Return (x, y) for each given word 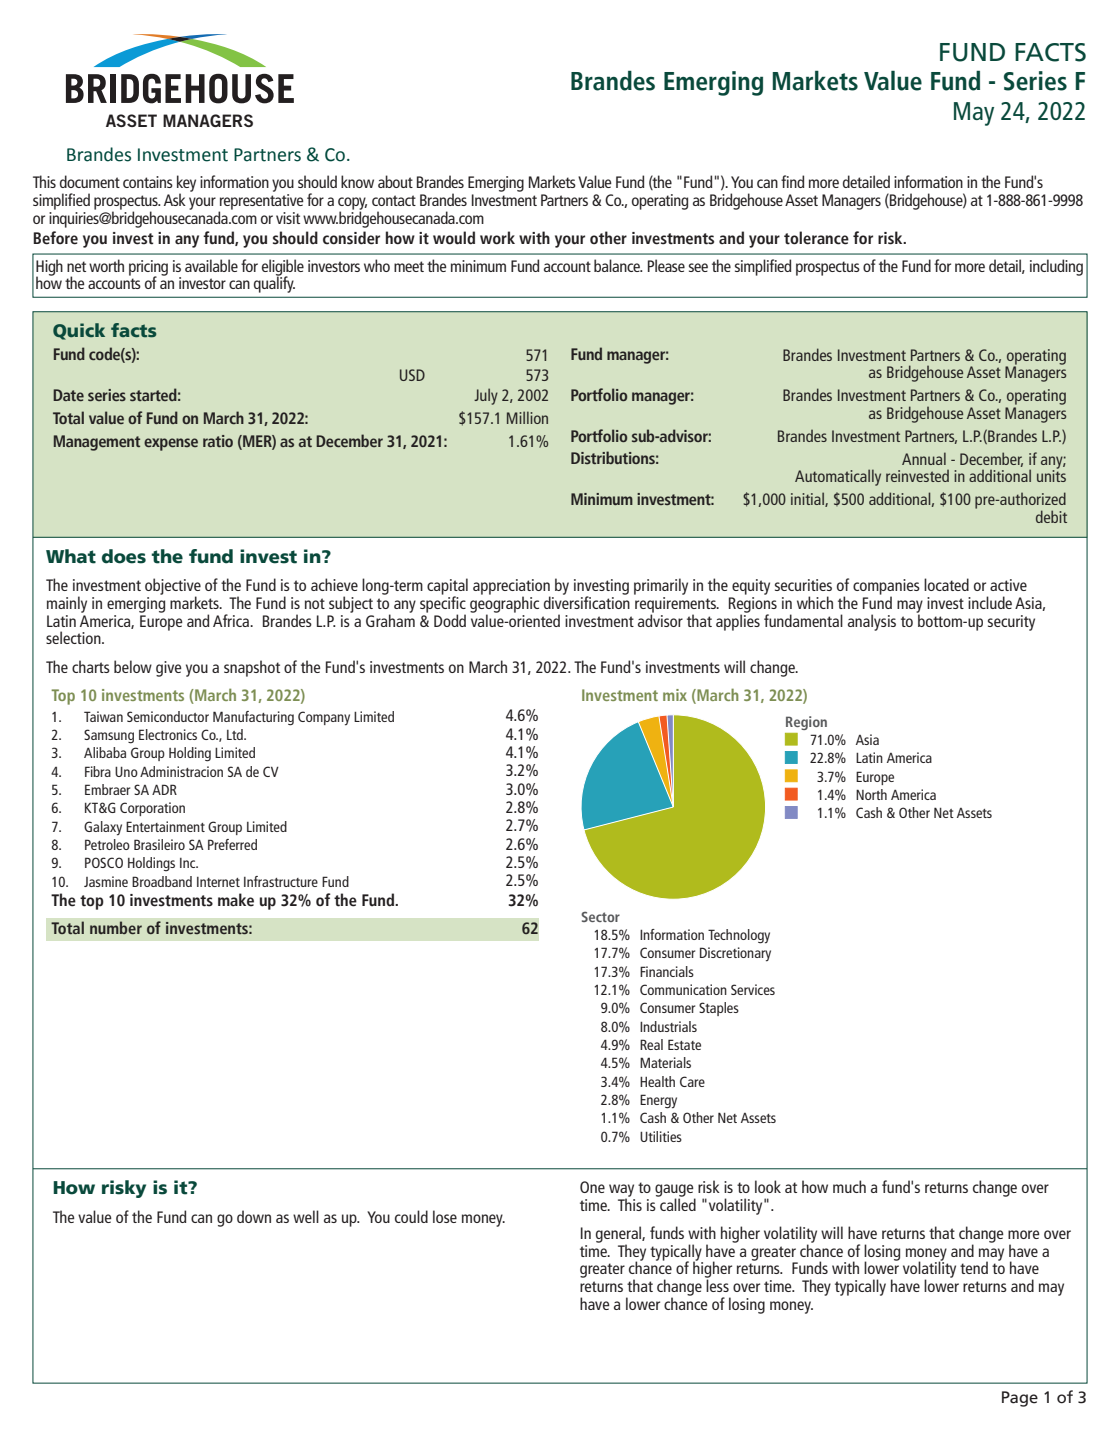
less (717, 1284)
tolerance (816, 238)
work (497, 238)
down (254, 1216)
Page (1020, 1399)
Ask (175, 199)
